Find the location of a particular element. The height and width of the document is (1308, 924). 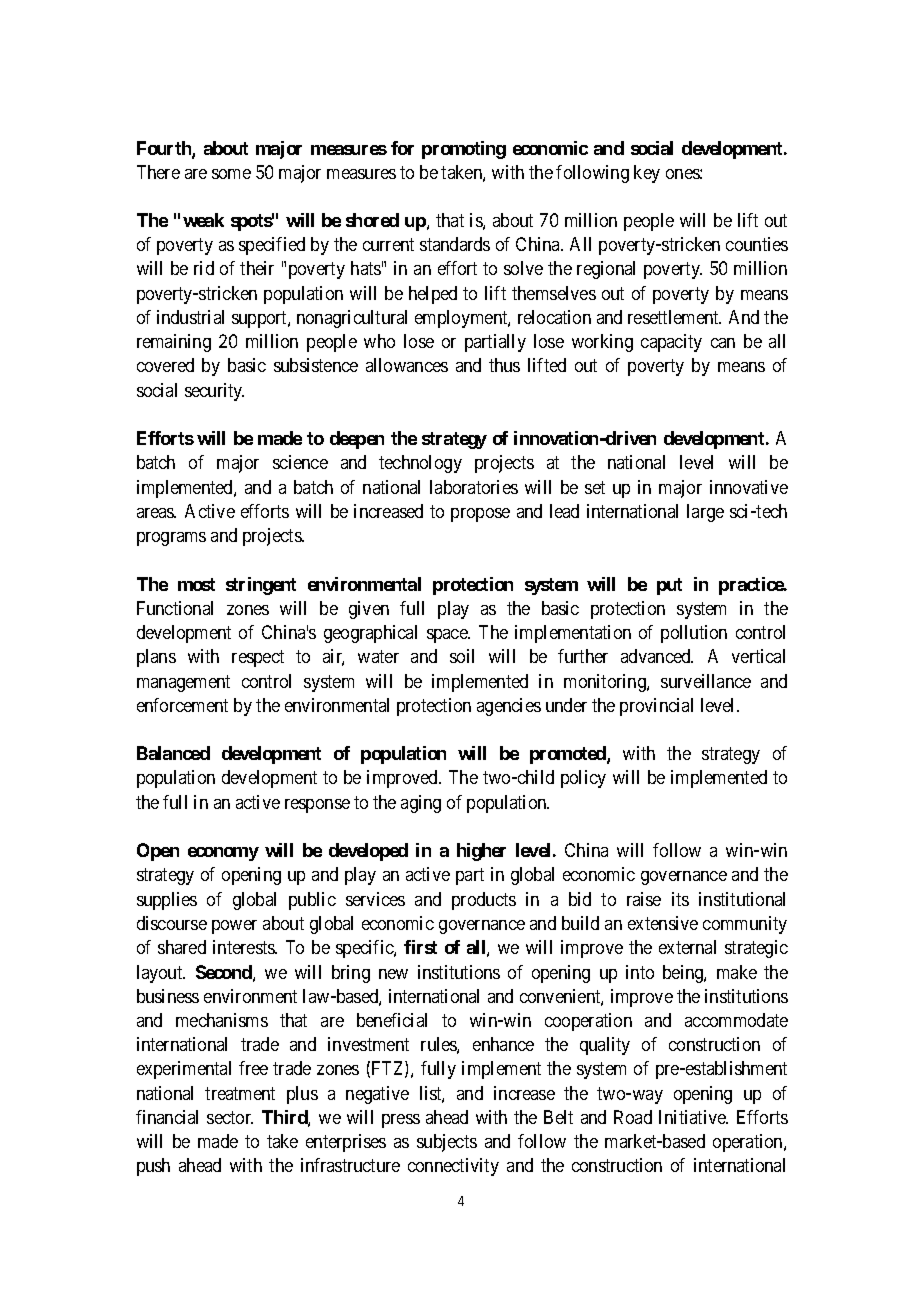

laboratories is located at coordinates (474, 487).
